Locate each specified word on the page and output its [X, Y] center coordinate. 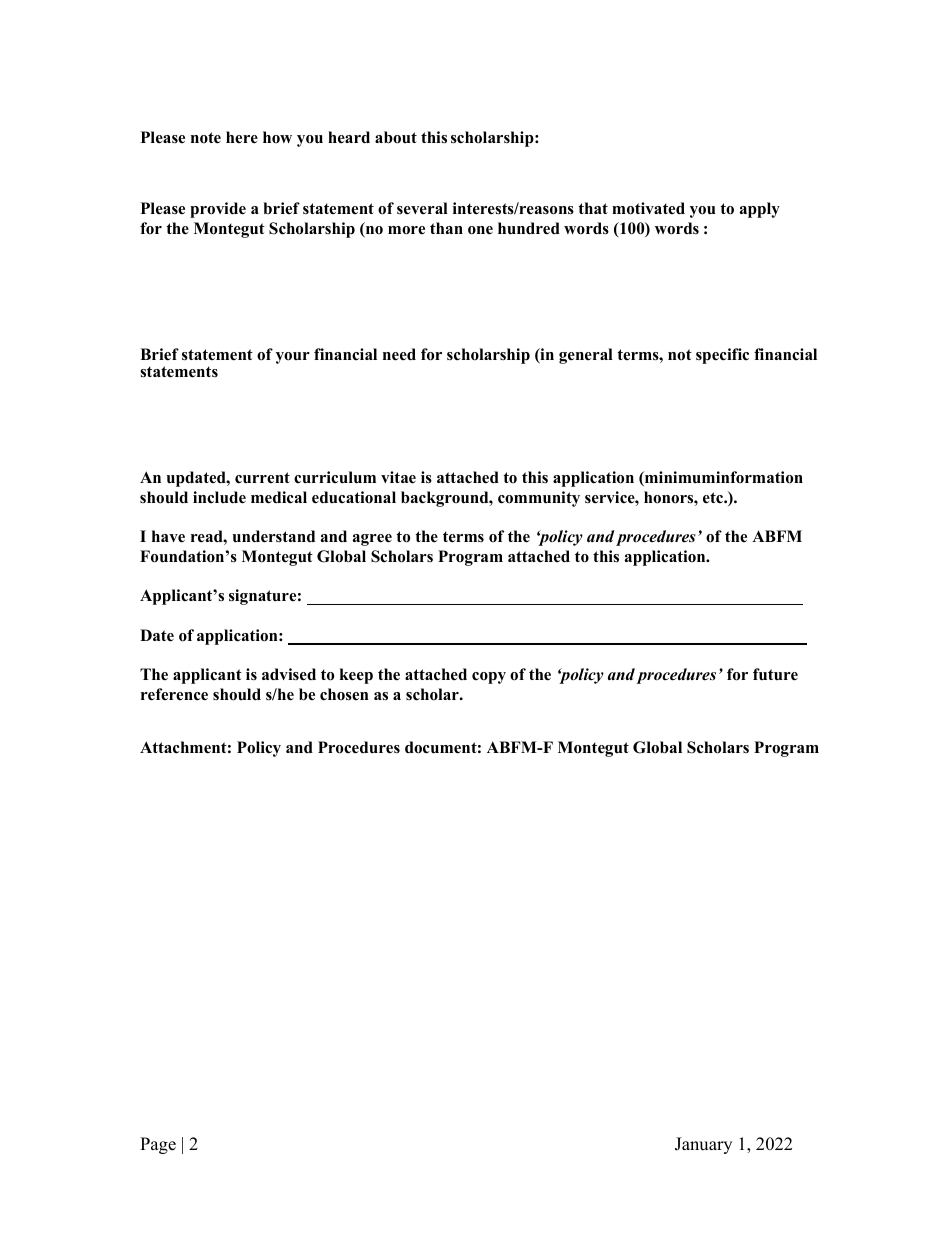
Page [158, 1145]
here [242, 137]
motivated [648, 208]
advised [289, 674]
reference [174, 694]
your [293, 358]
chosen [344, 694]
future [775, 674]
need [399, 354]
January [703, 1145]
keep [356, 676]
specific [722, 356]
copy [489, 678]
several [422, 208]
